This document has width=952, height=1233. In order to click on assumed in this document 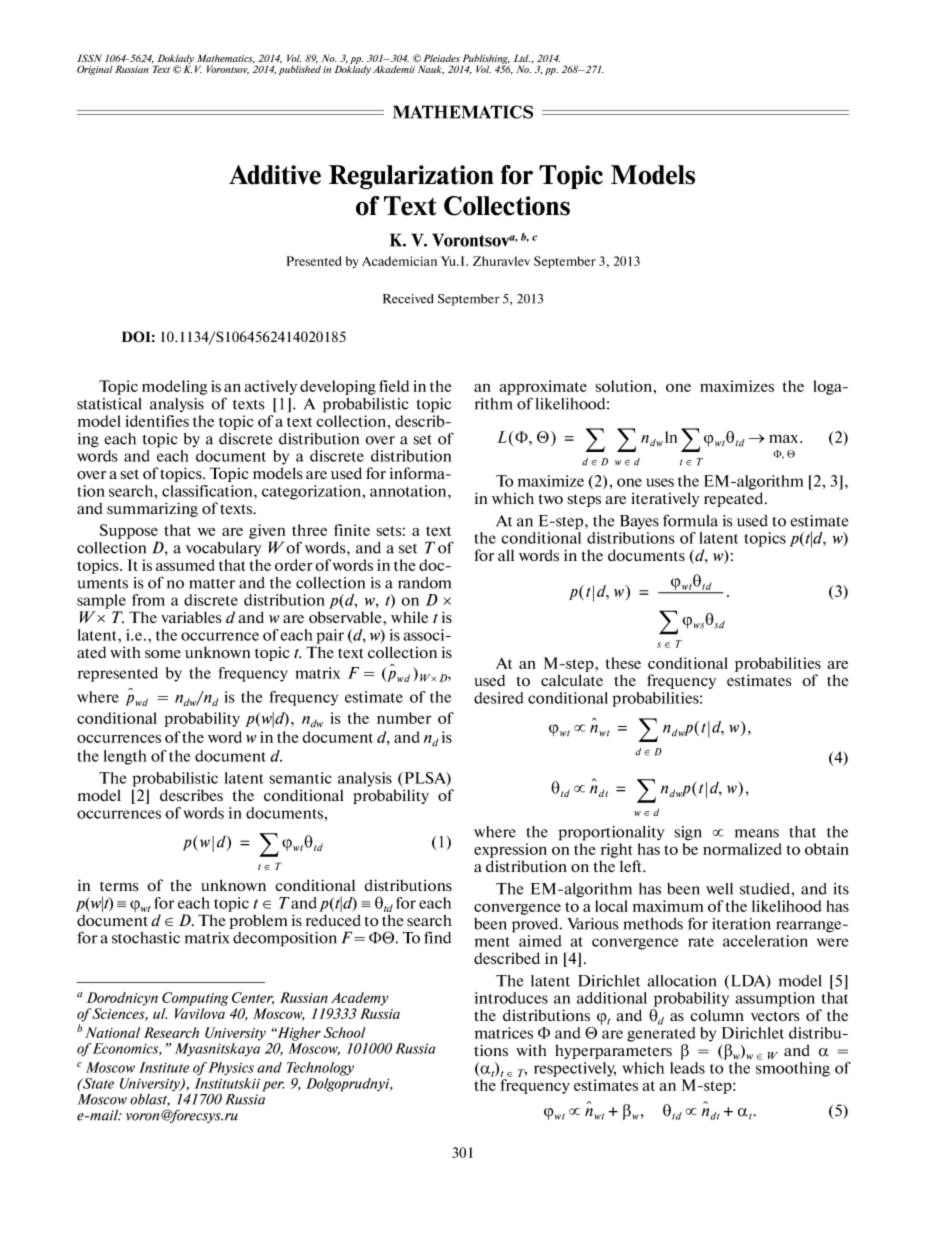, I will do `click(185, 565)`.
